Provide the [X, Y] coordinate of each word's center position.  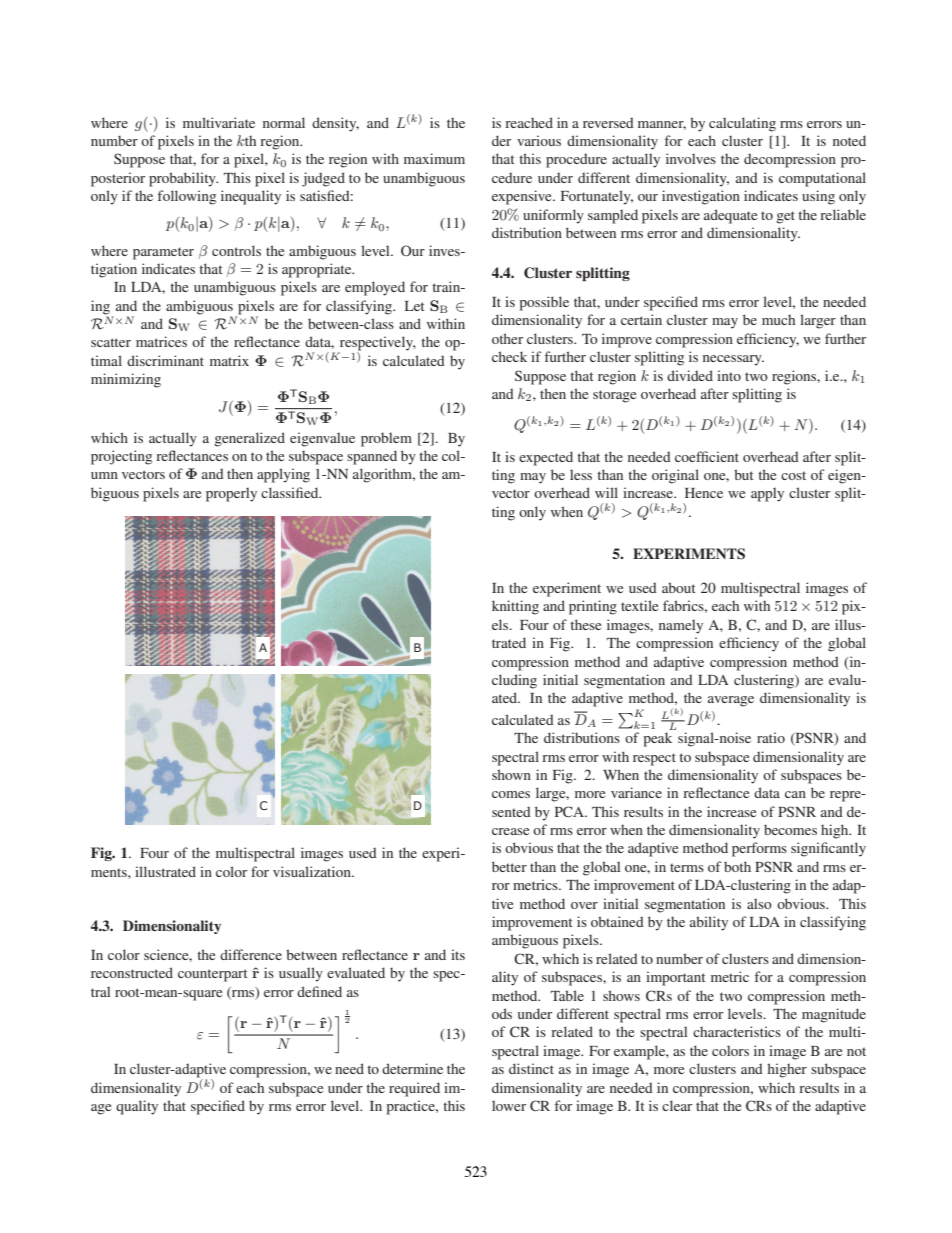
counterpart [213, 975]
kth [246, 140]
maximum [434, 158]
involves [691, 158]
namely [681, 626]
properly [231, 494]
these [585, 624]
